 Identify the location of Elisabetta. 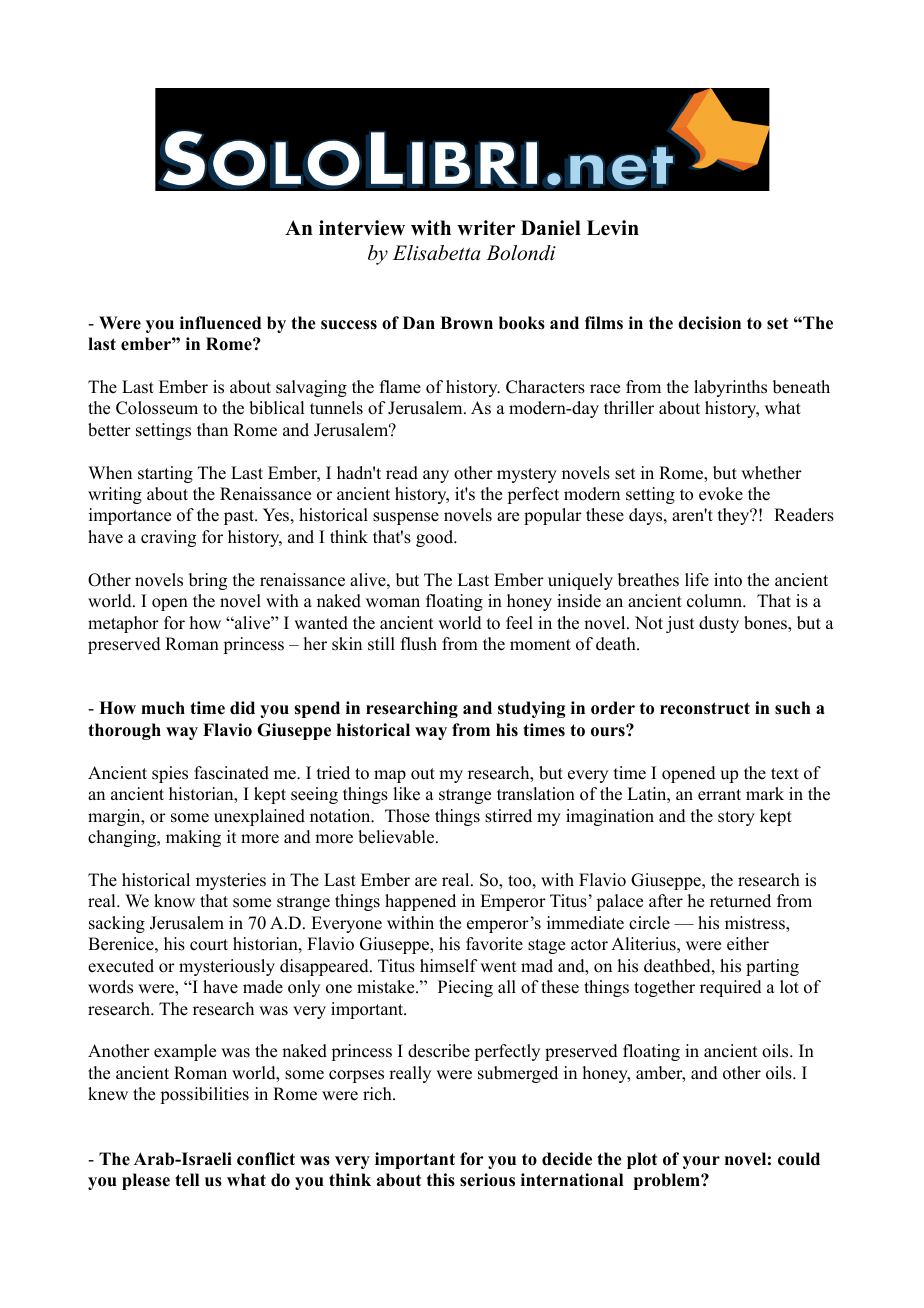
(437, 253).
